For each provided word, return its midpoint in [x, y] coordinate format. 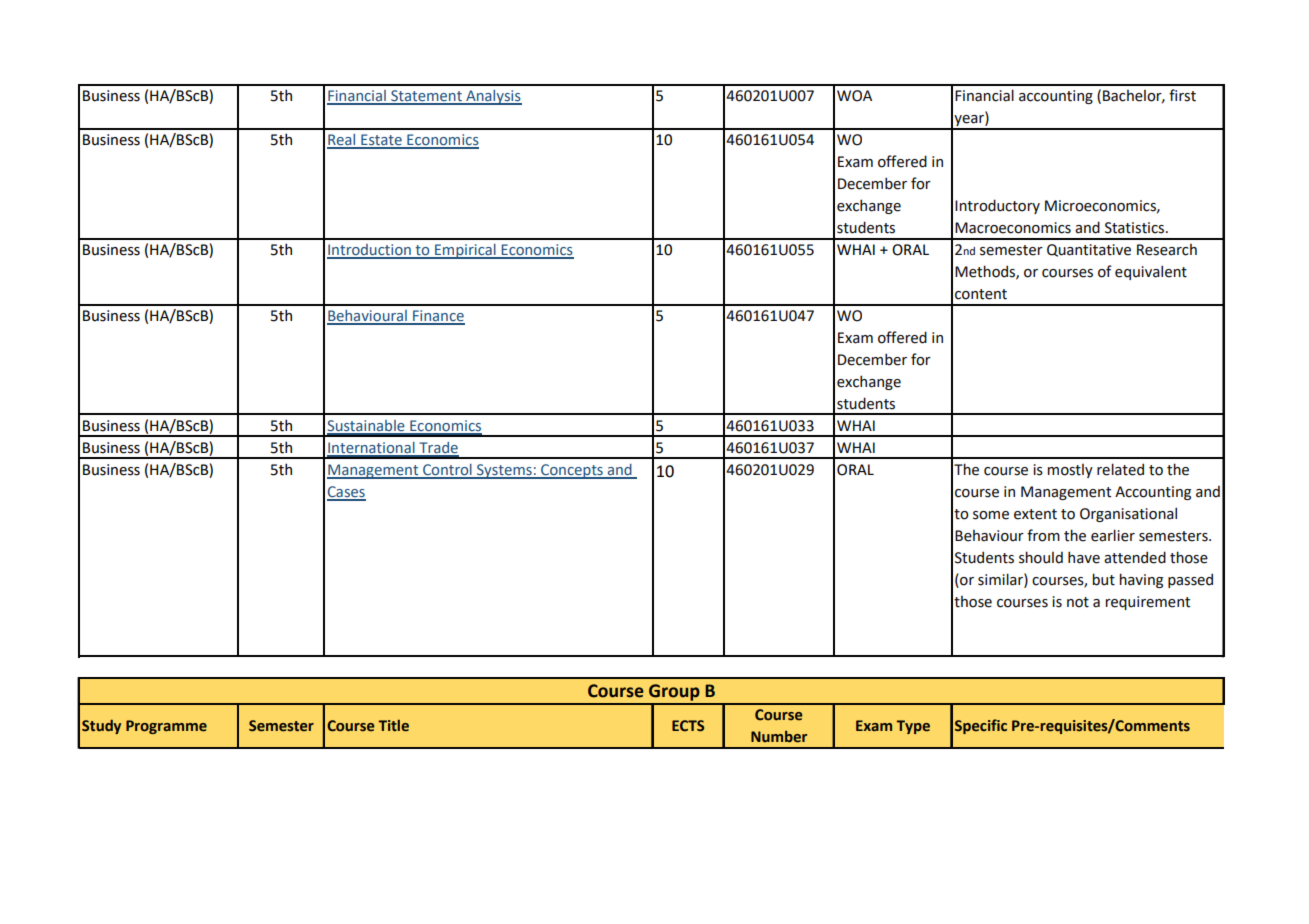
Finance [438, 317]
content [981, 294]
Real [342, 141]
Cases [346, 493]
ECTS [688, 726]
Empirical [465, 251]
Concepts [572, 471]
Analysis [493, 97]
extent [1035, 514]
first [1182, 95]
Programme [166, 727]
